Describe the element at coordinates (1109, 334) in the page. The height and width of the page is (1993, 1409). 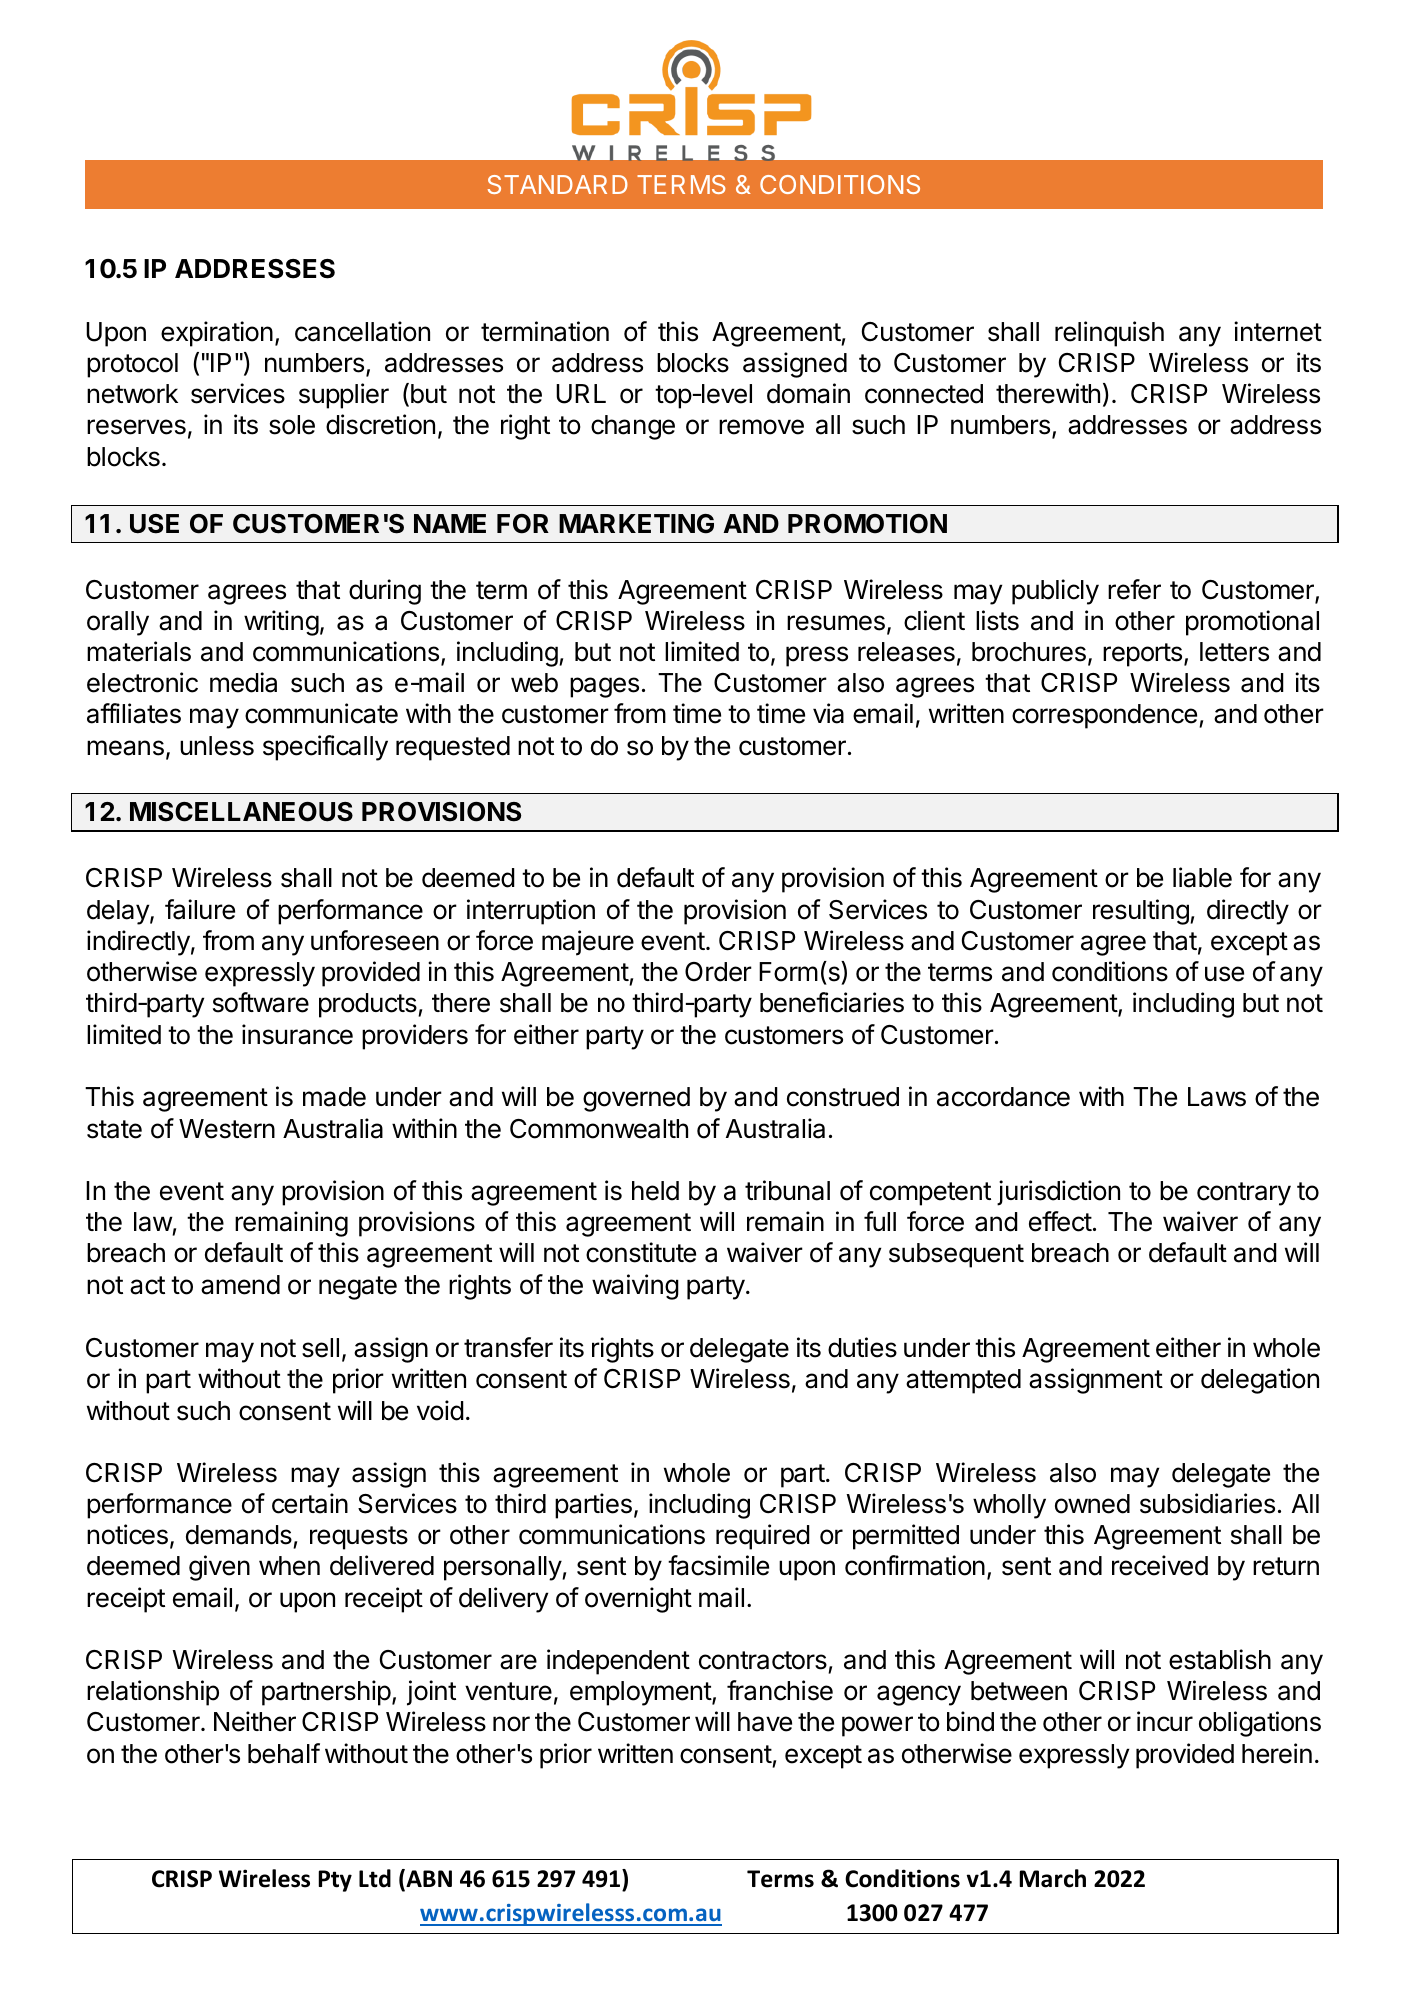
I see `relinquish` at that location.
